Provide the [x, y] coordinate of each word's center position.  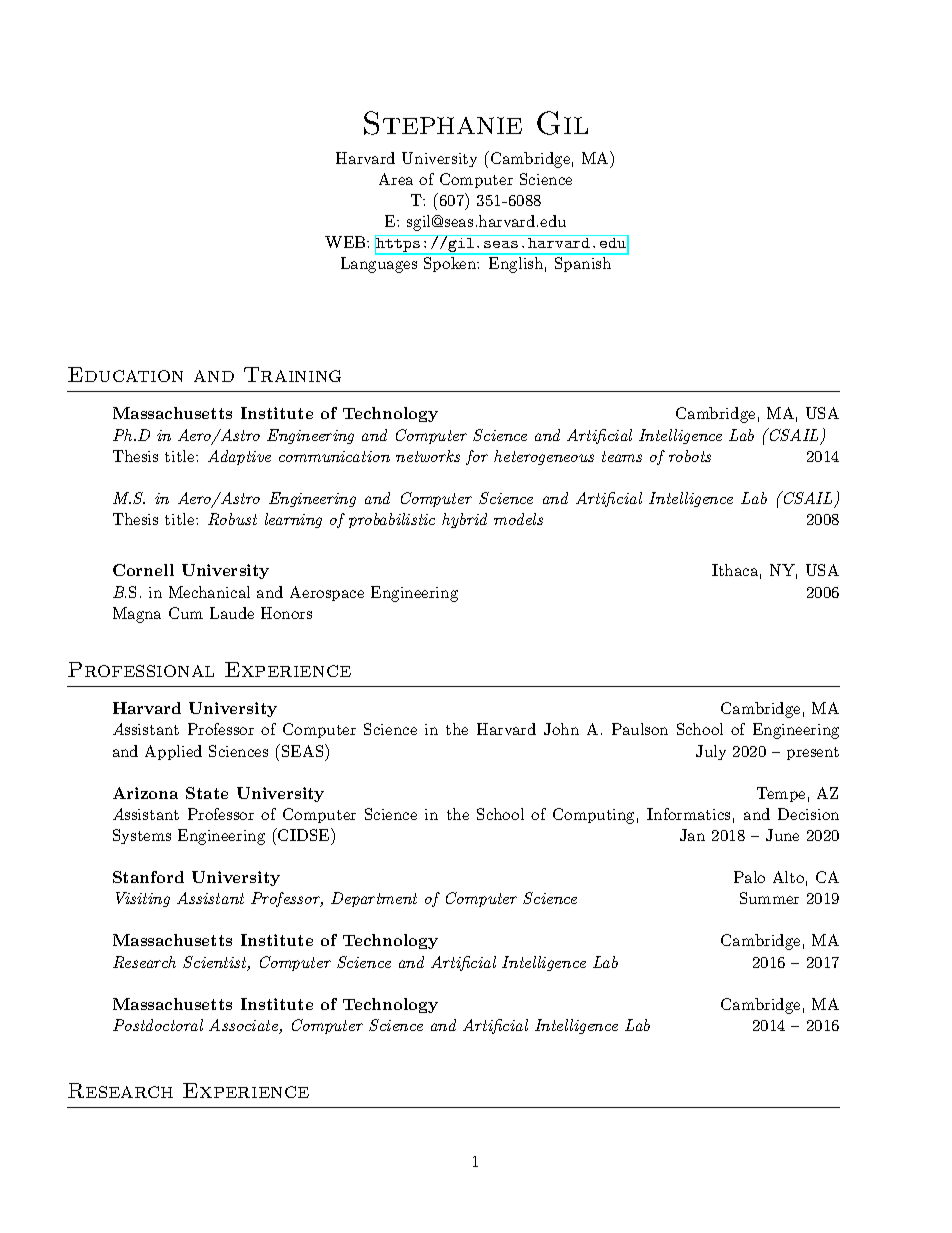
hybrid [464, 520]
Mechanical [209, 592]
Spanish [583, 264]
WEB [346, 242]
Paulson [640, 729]
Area [396, 179]
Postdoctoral [158, 1025]
